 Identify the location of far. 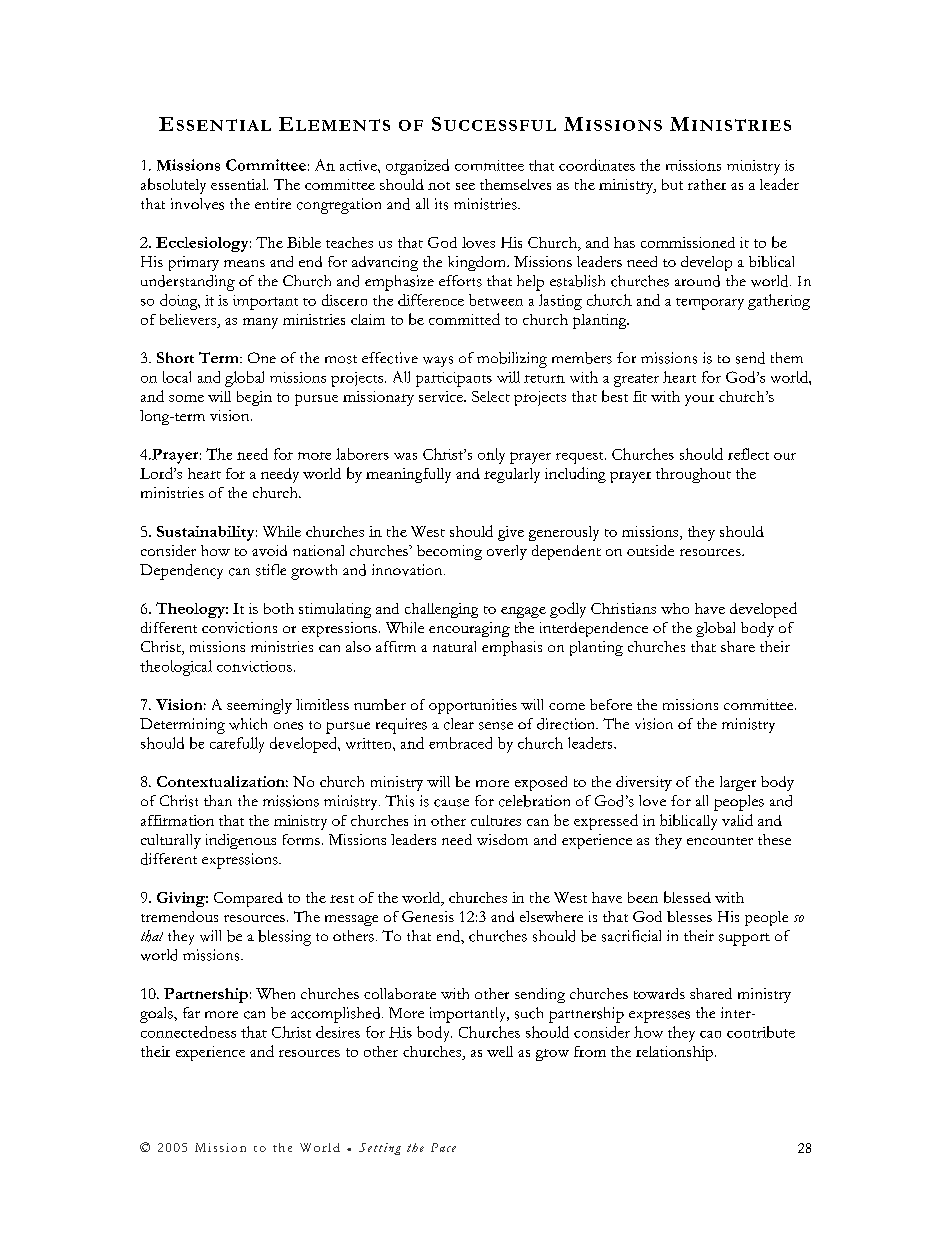
(191, 1012).
